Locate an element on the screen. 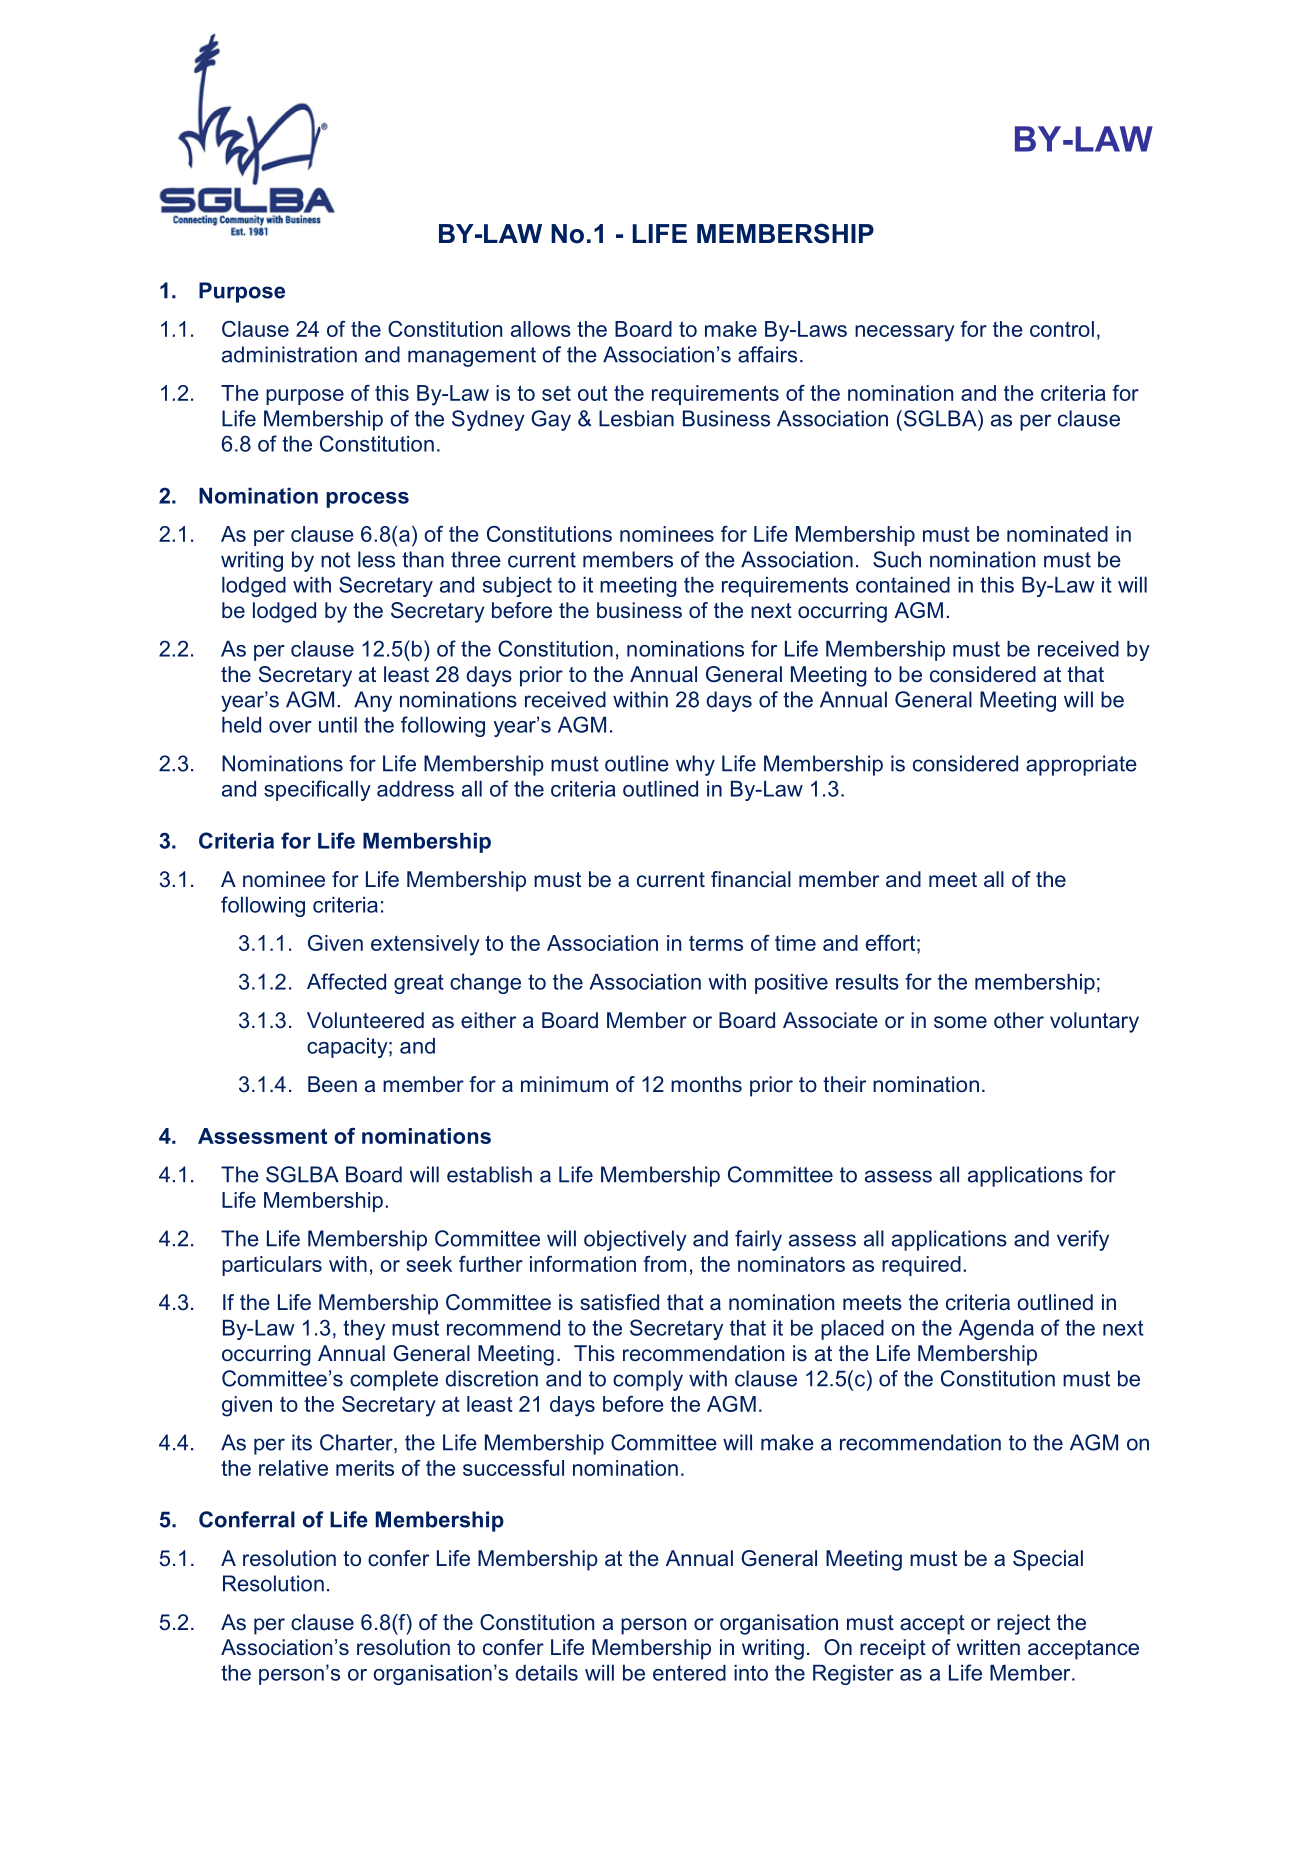  Lesbian is located at coordinates (636, 418).
